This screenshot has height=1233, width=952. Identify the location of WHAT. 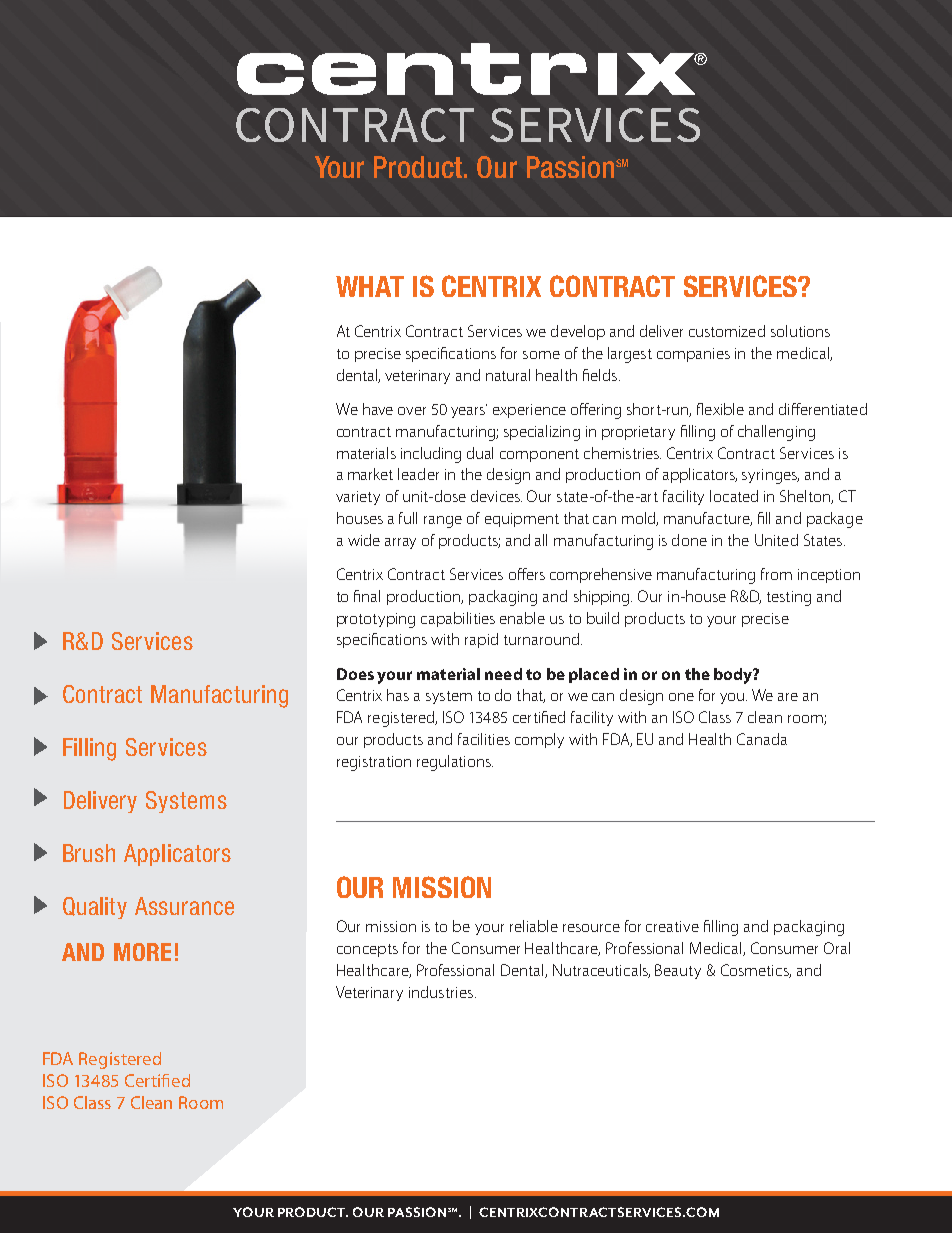
(370, 286).
